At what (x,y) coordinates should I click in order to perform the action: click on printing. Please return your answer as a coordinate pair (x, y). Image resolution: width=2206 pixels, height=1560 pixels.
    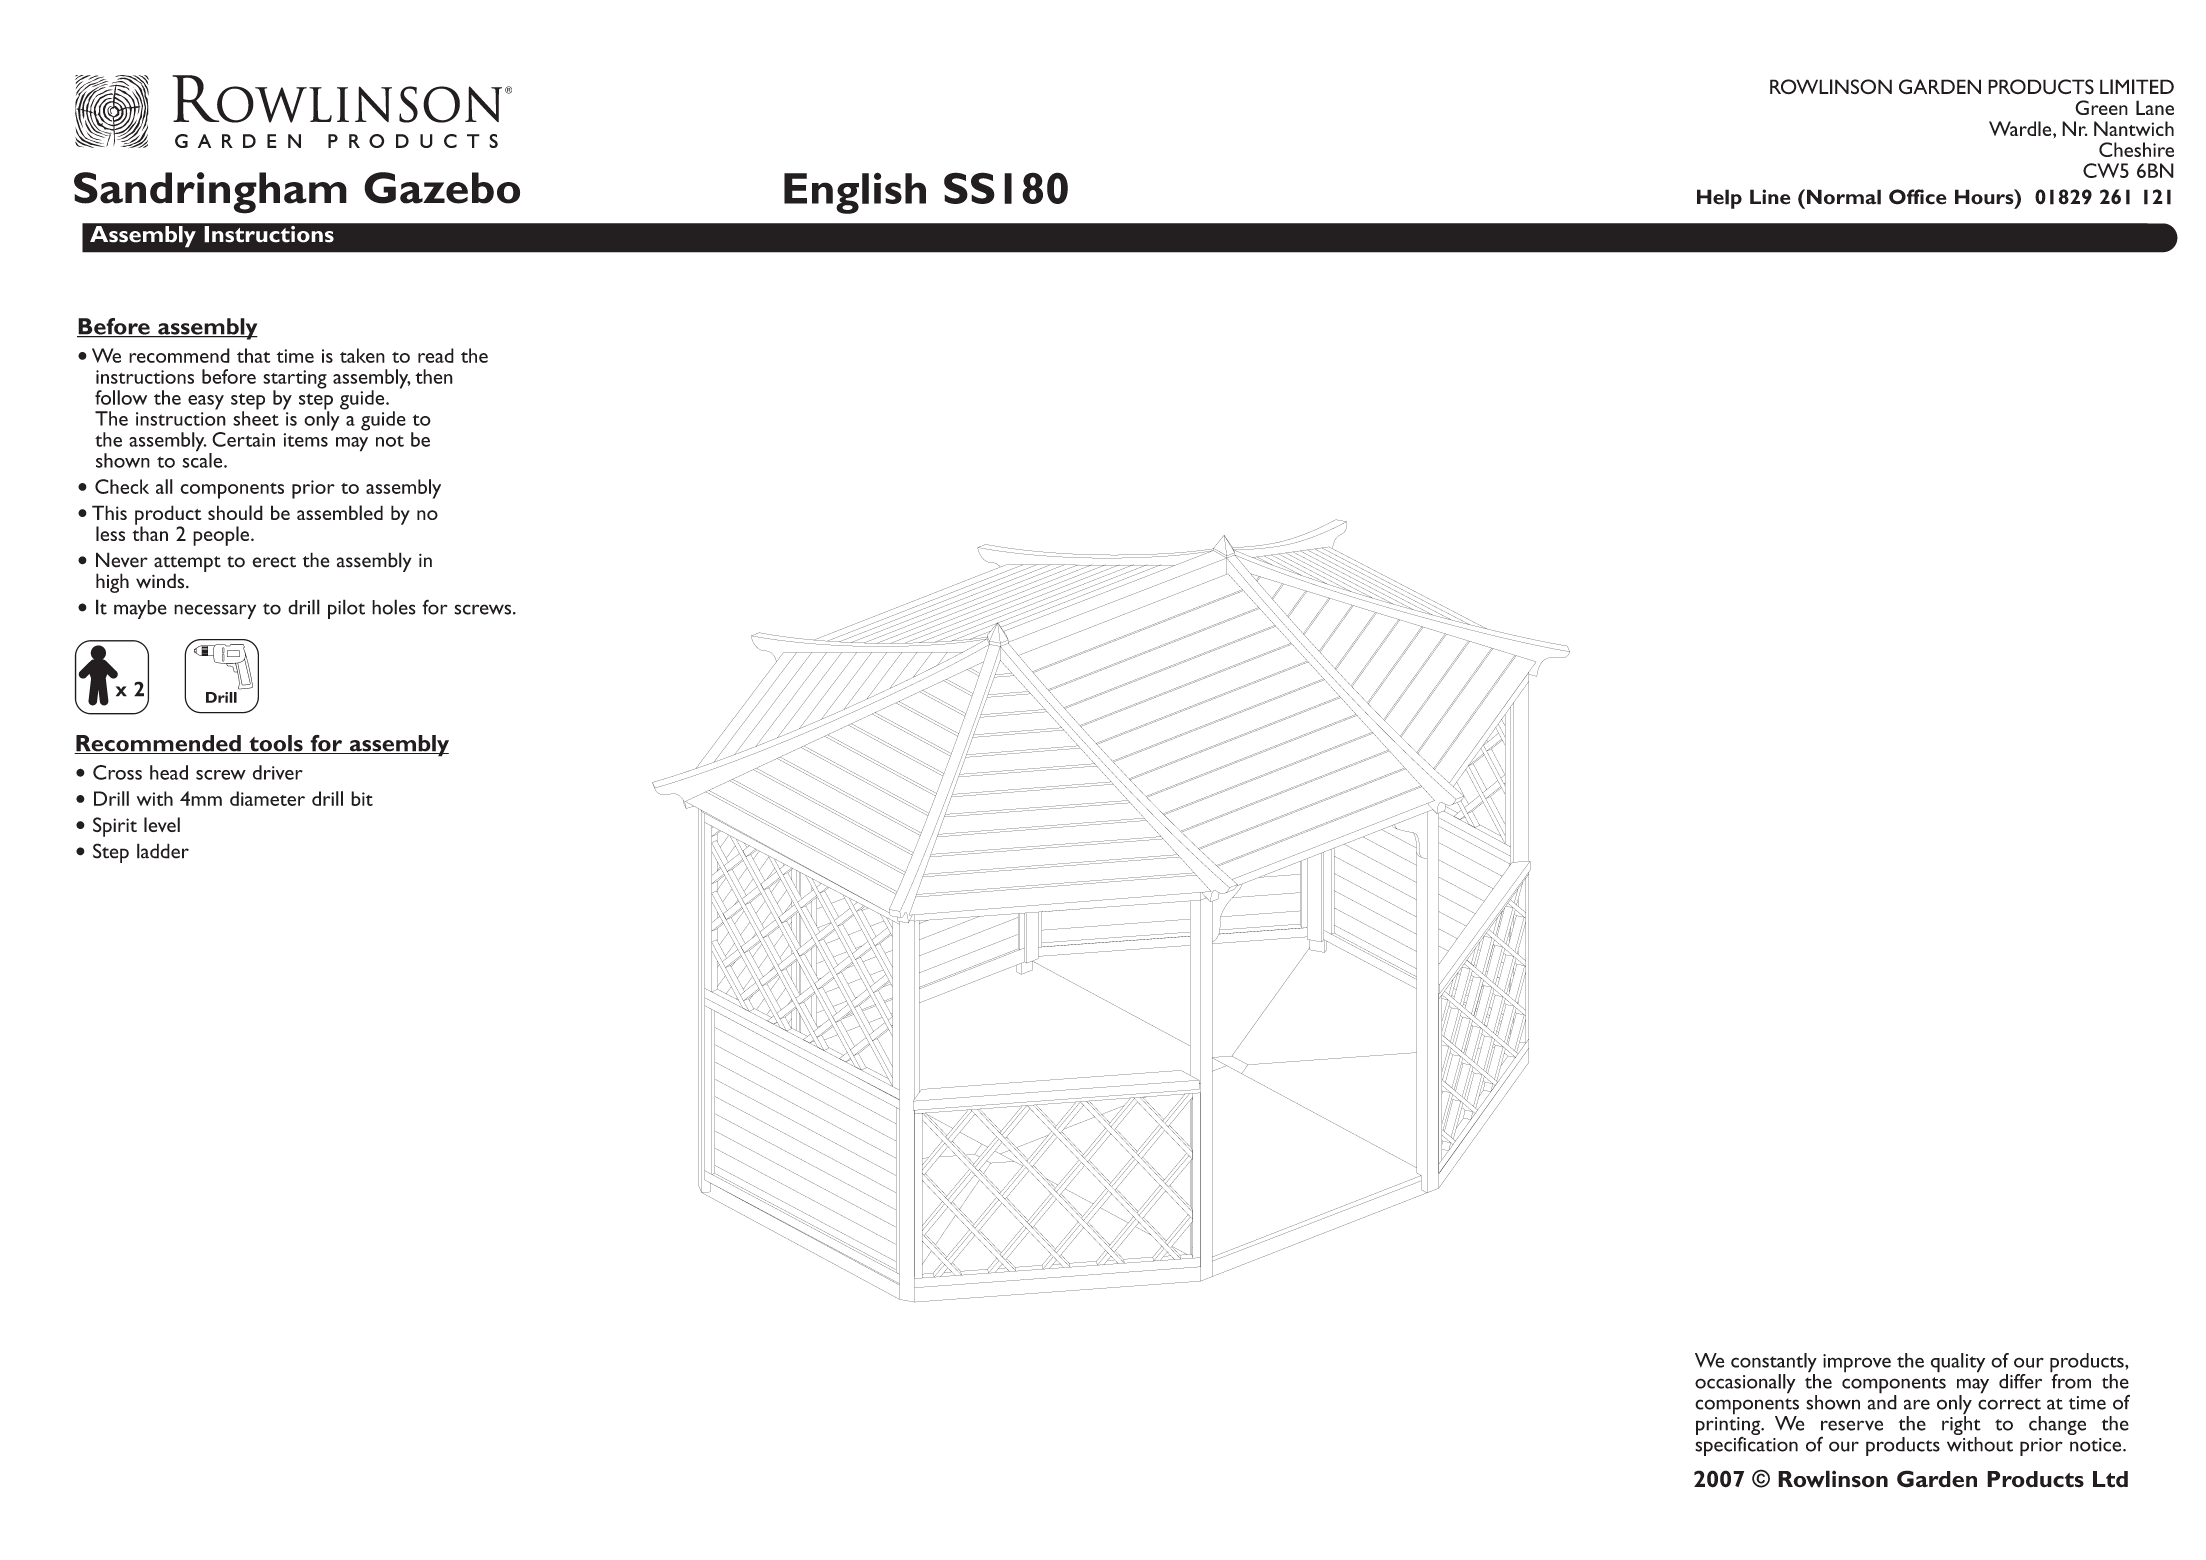
    Looking at the image, I should click on (1729, 1426).
